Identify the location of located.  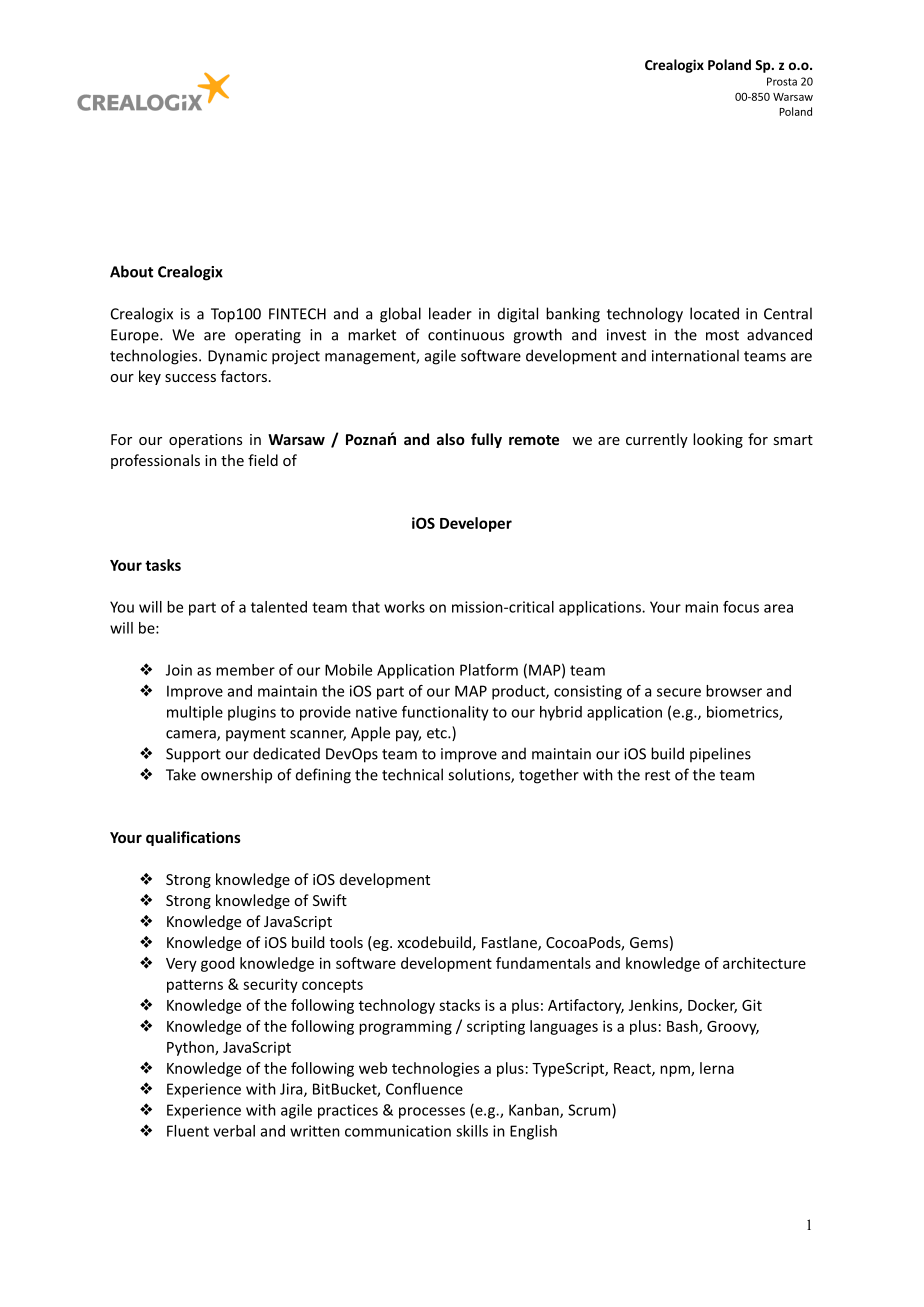
(714, 313).
